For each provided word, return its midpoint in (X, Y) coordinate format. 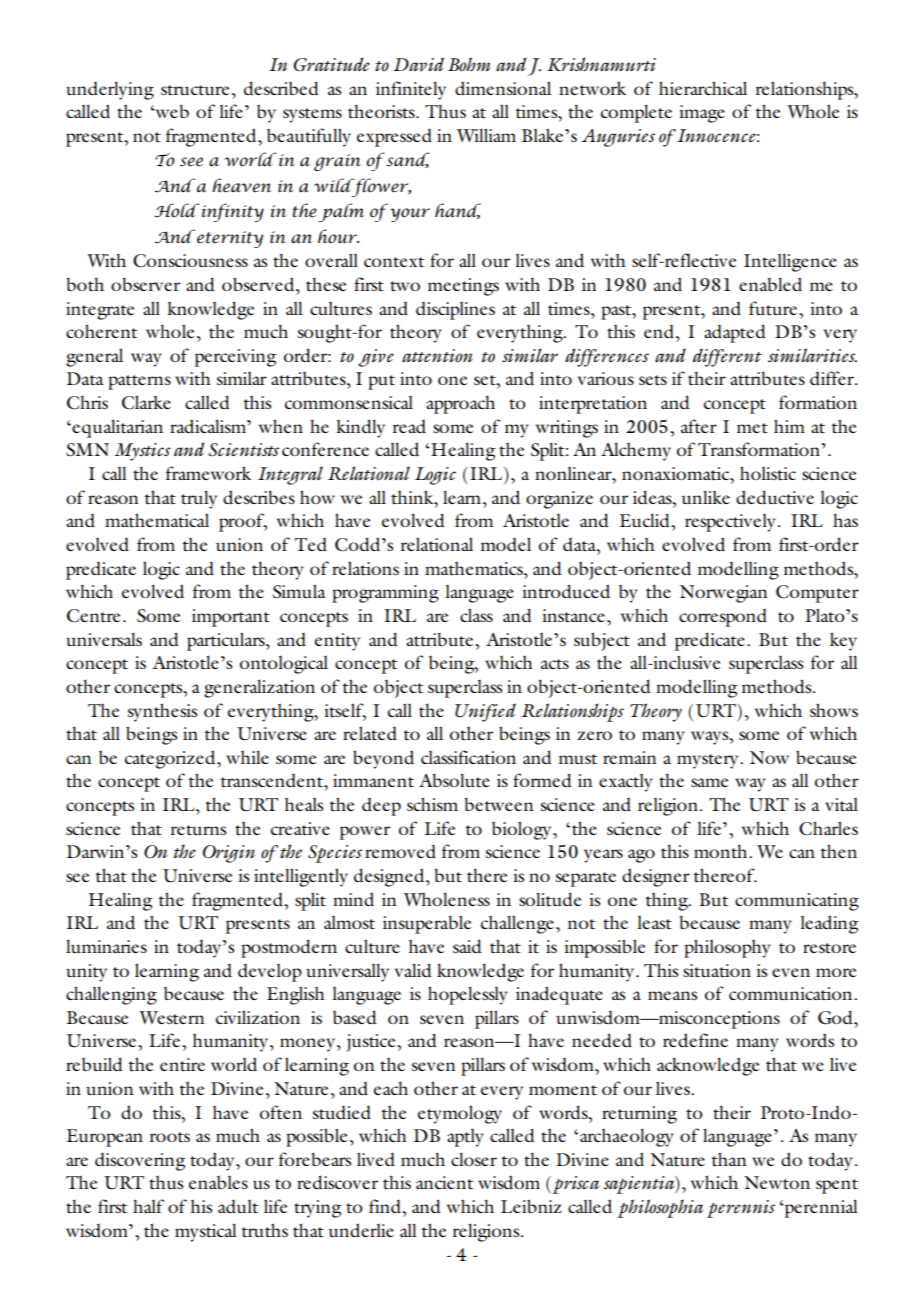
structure (195, 90)
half (148, 1206)
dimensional (503, 88)
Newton (777, 1182)
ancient (444, 1182)
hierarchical (703, 88)
